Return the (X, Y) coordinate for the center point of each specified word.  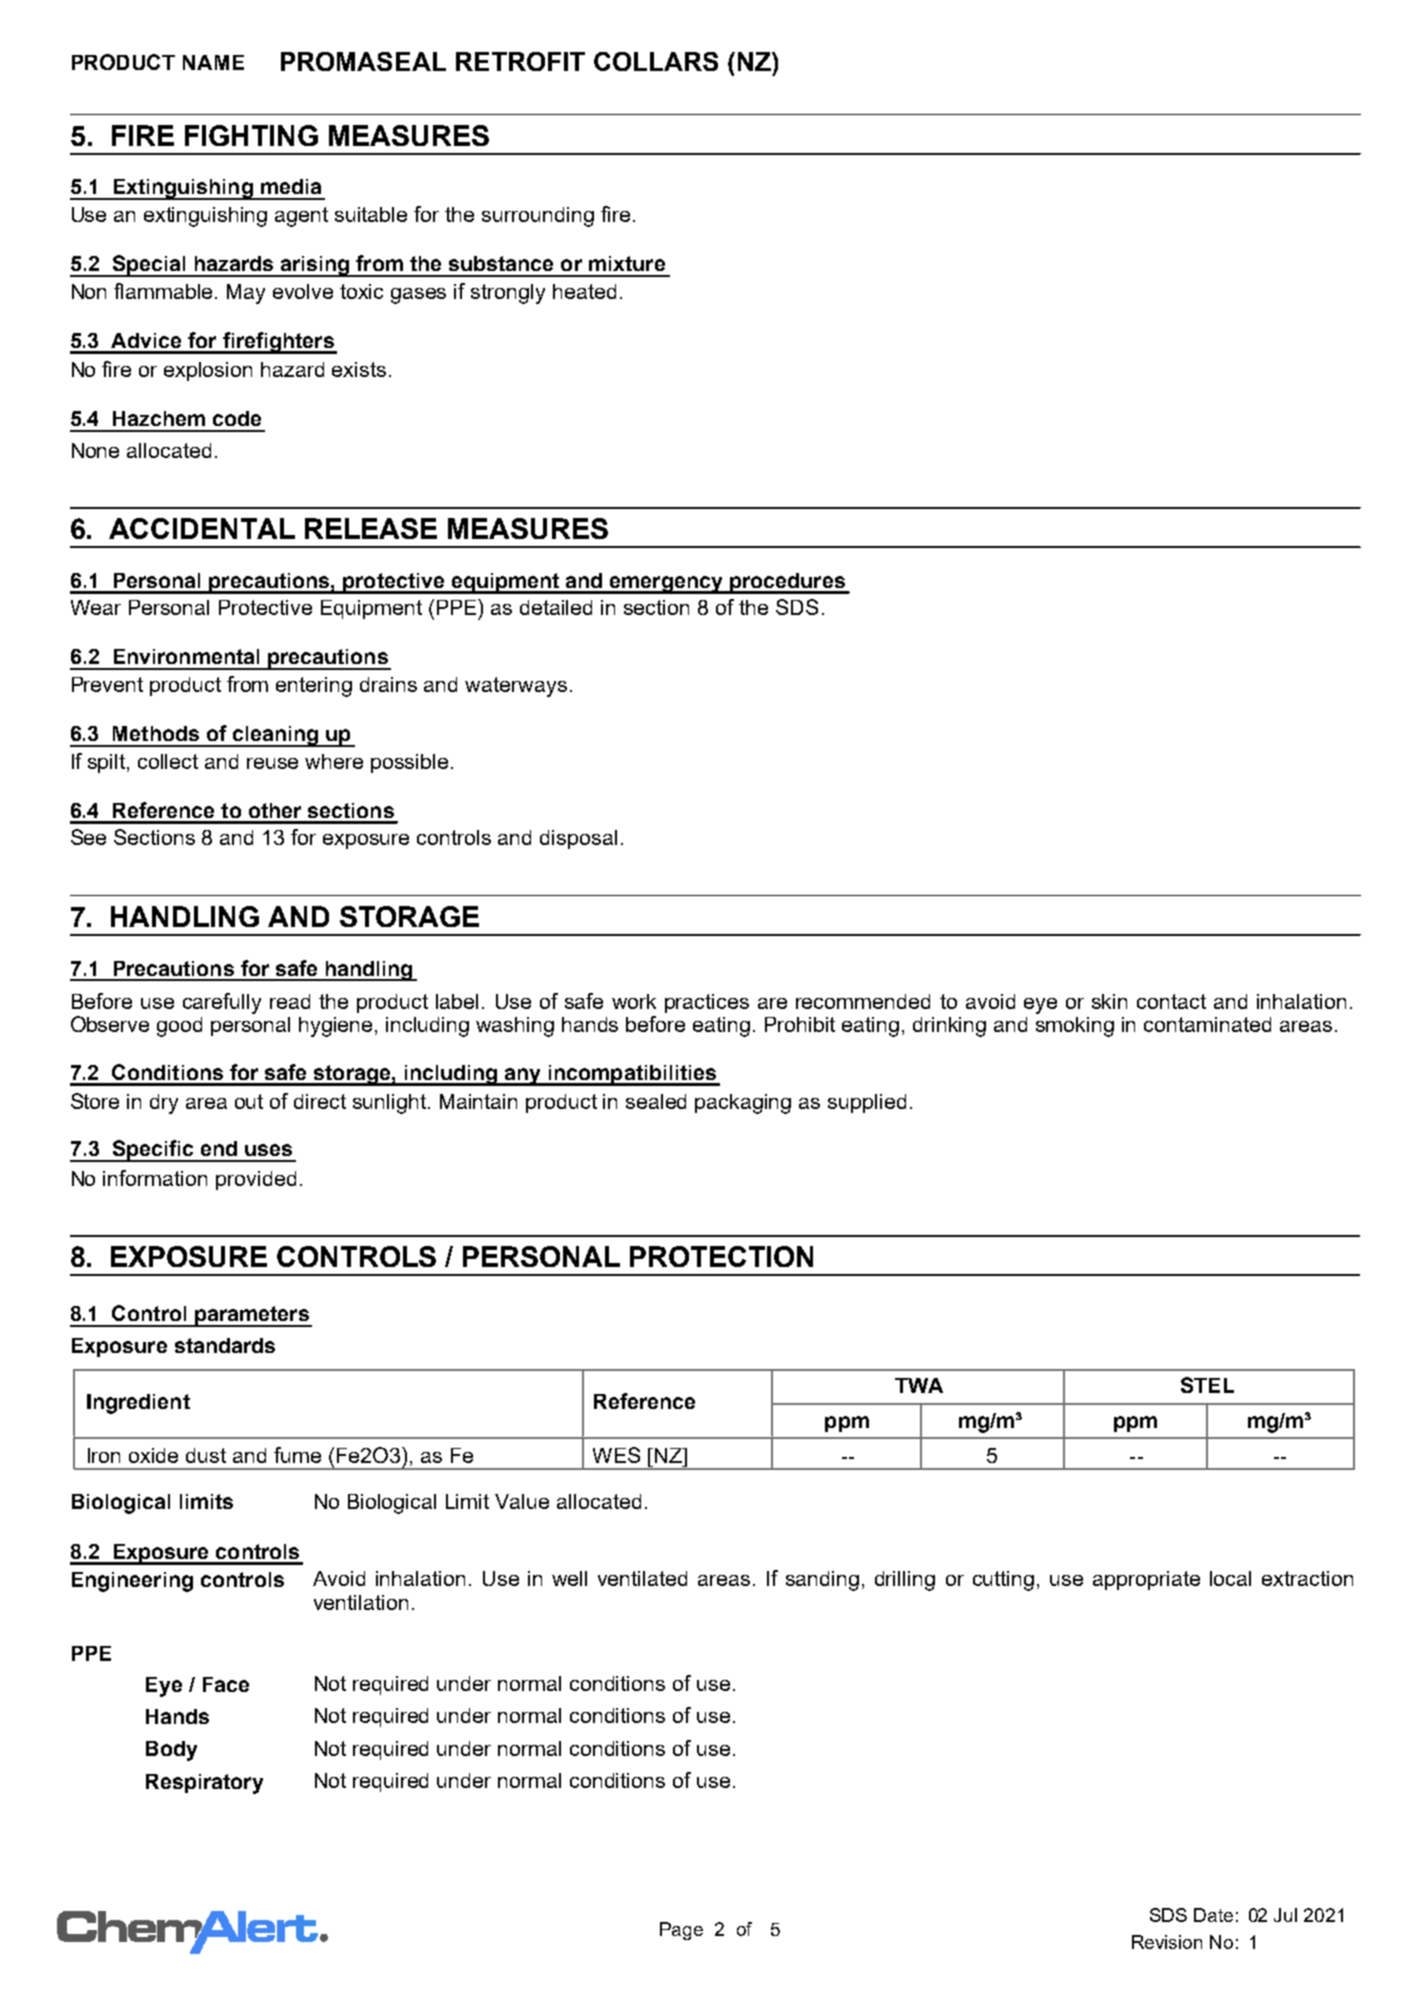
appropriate (1146, 1580)
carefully (222, 1003)
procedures (787, 583)
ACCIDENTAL (202, 528)
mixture (627, 263)
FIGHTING (251, 135)
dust (206, 1455)
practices (707, 1003)
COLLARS (656, 61)
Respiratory (204, 1784)
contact (1171, 1001)
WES (616, 1455)
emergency (666, 585)
